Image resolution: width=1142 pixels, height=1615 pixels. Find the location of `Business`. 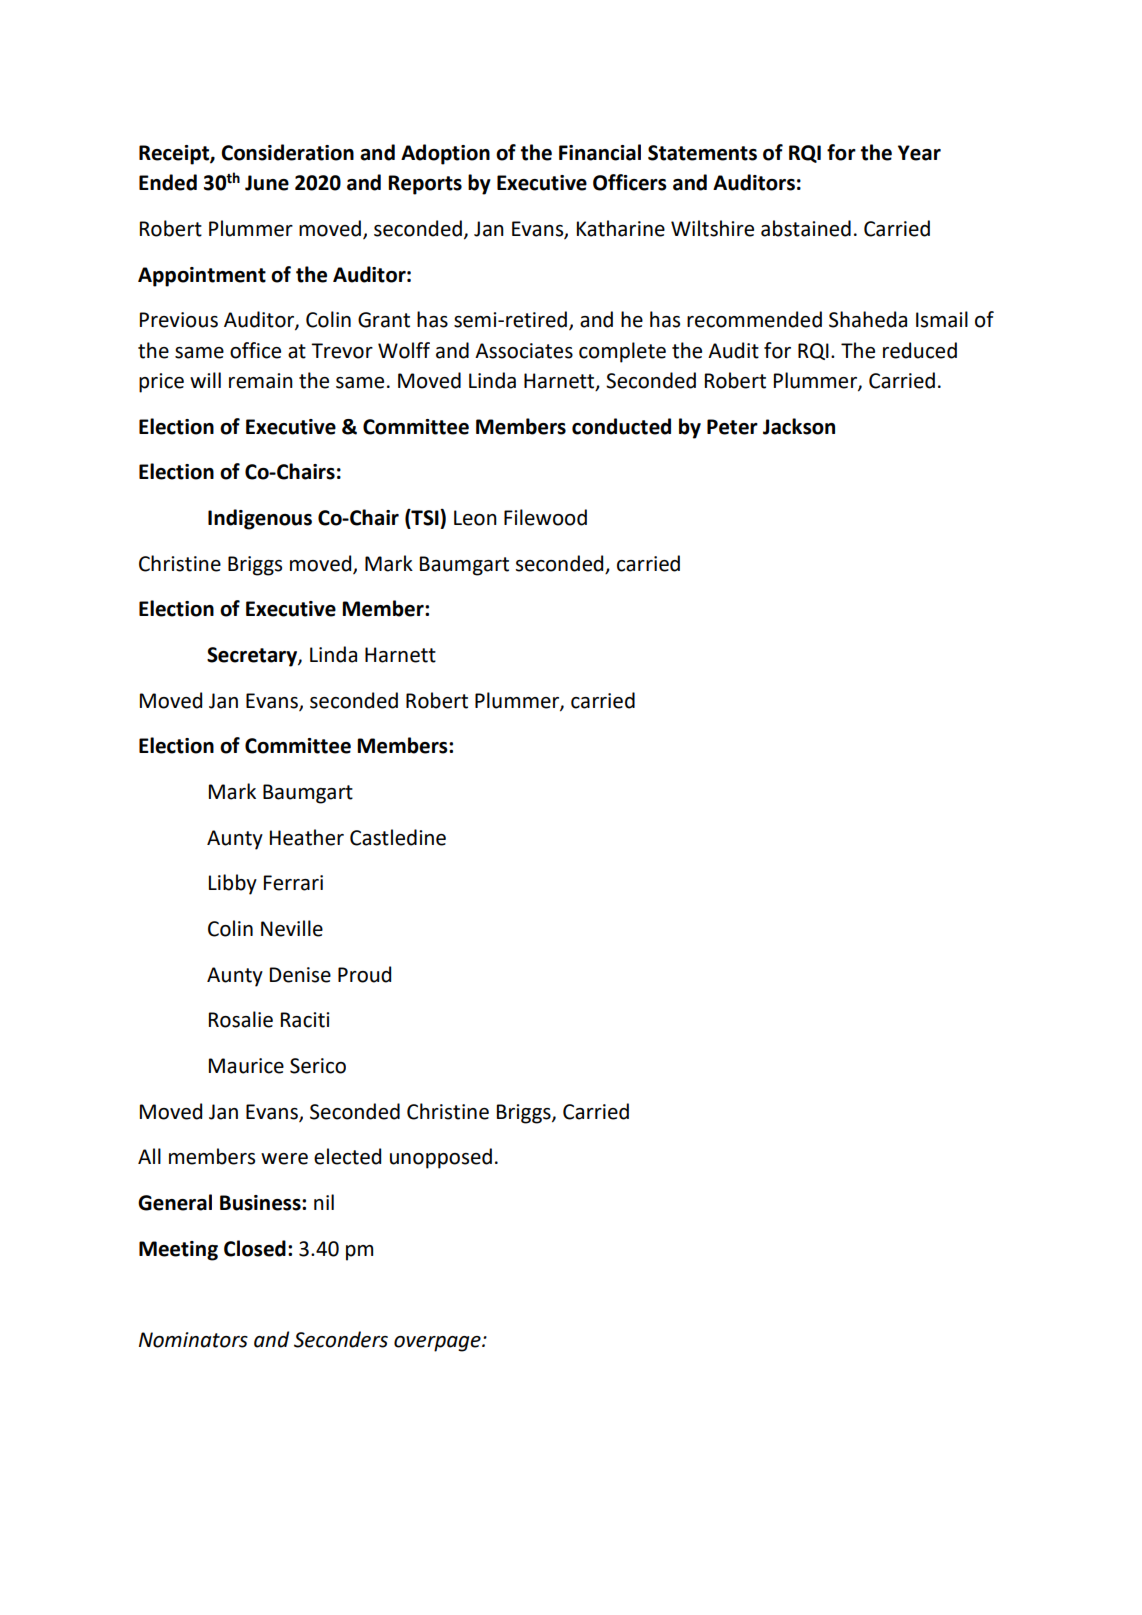

Business is located at coordinates (261, 1203).
